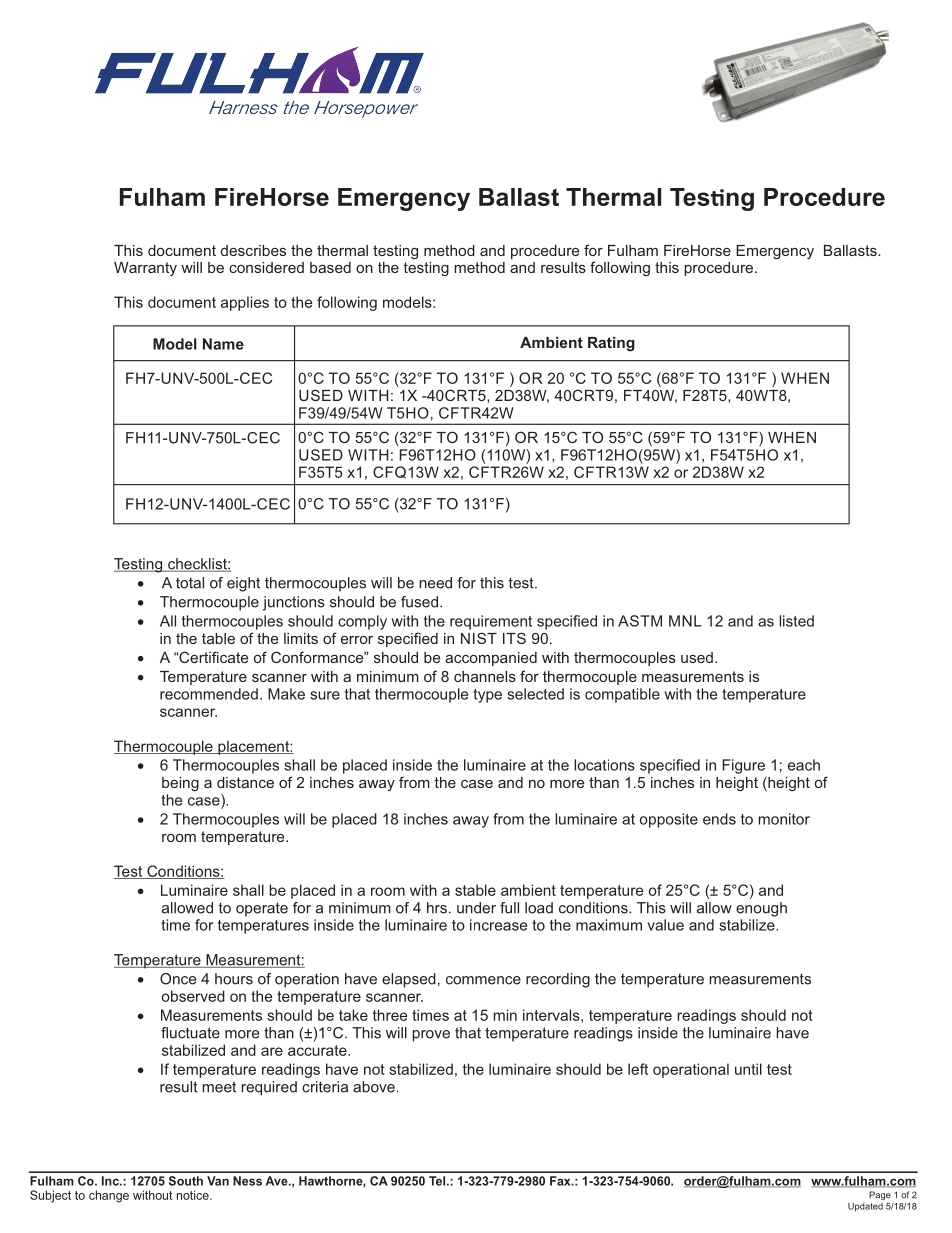 The height and width of the screenshot is (1233, 952). What do you see at coordinates (209, 694) in the screenshot?
I see `recommended` at bounding box center [209, 694].
